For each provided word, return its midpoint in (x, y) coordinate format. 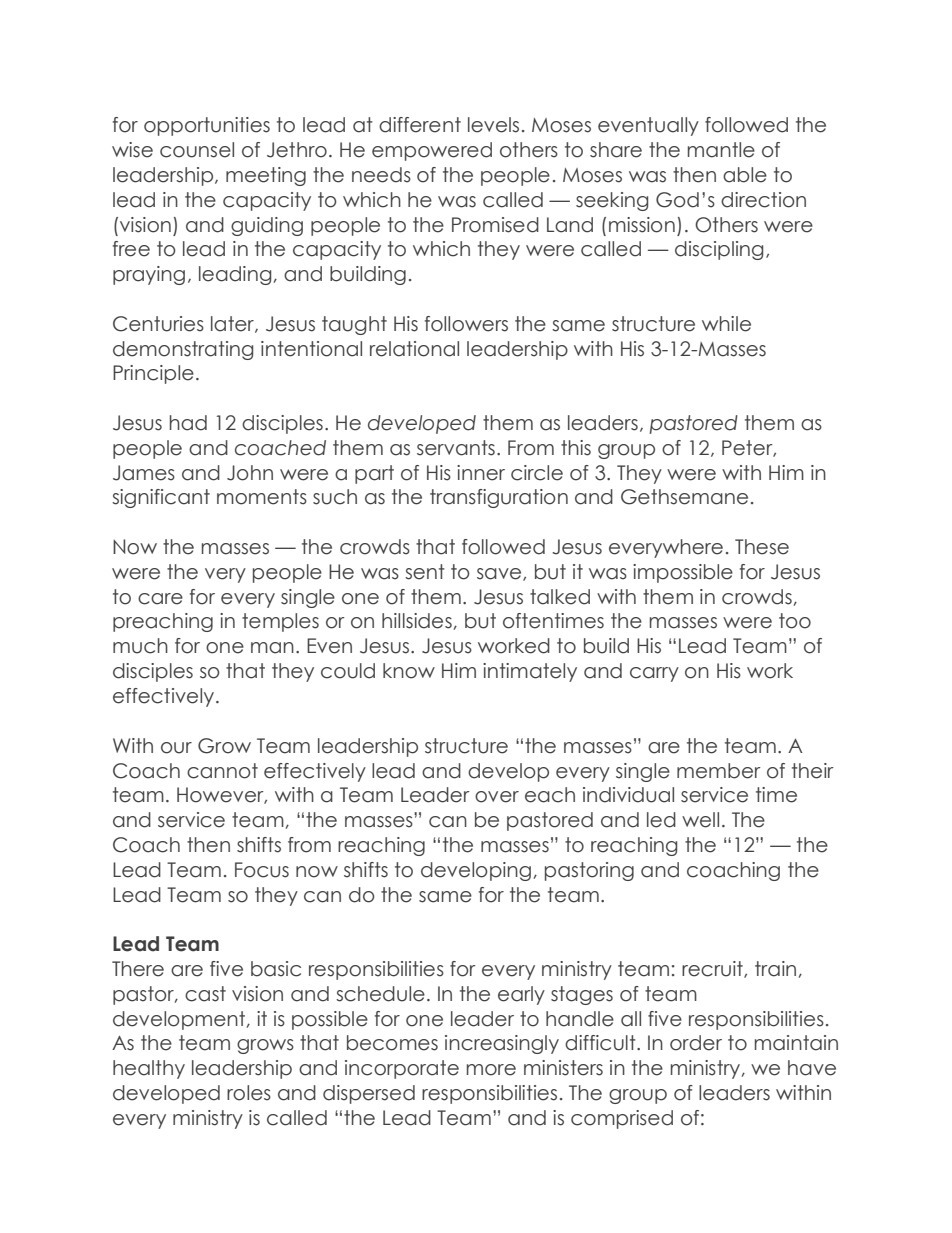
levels (493, 125)
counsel (197, 150)
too (795, 621)
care (160, 599)
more (491, 1070)
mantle (721, 150)
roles (249, 1093)
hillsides (417, 621)
